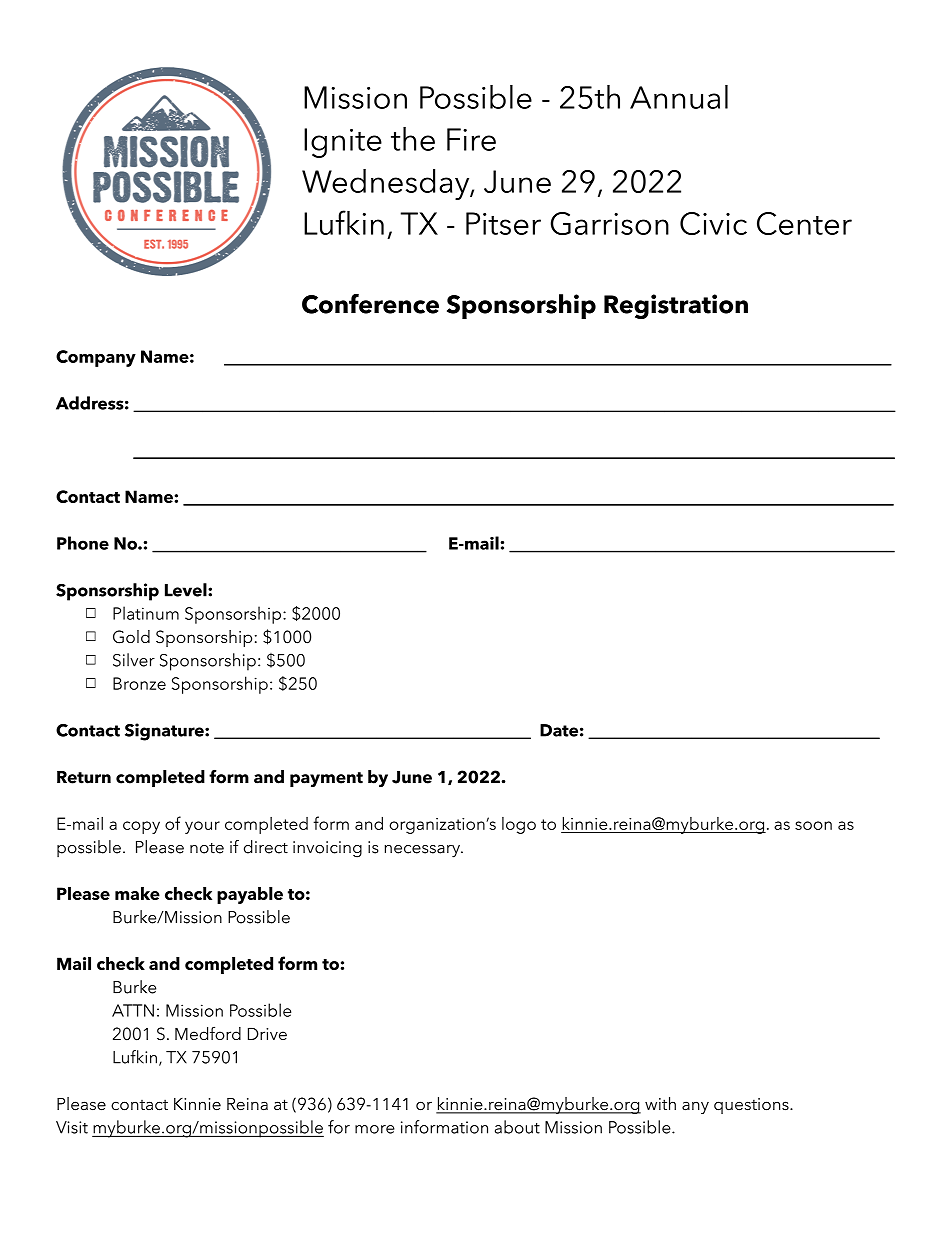 The image size is (952, 1233). I want to click on Fire, so click(471, 139).
